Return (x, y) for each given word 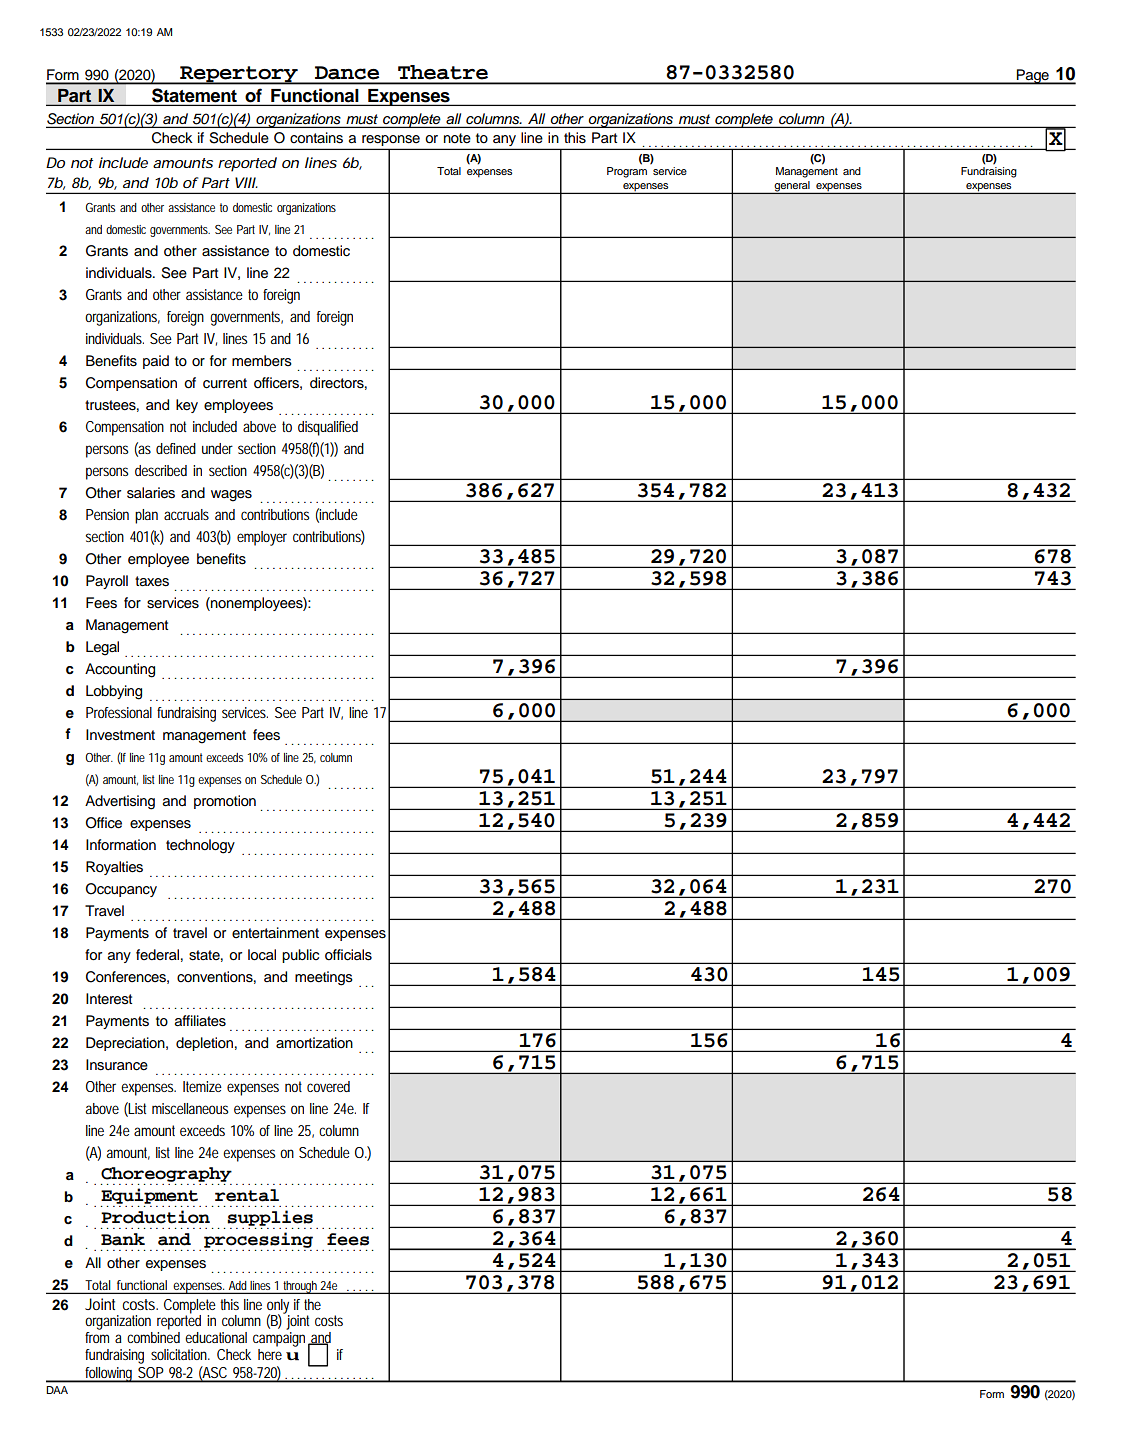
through (301, 1287)
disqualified (328, 428)
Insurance (117, 1065)
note (457, 138)
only (278, 1307)
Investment (120, 735)
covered (328, 1086)
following (110, 1375)
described (161, 470)
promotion (225, 802)
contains (316, 138)
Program (627, 172)
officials (348, 955)
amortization (314, 1043)
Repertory (239, 75)
